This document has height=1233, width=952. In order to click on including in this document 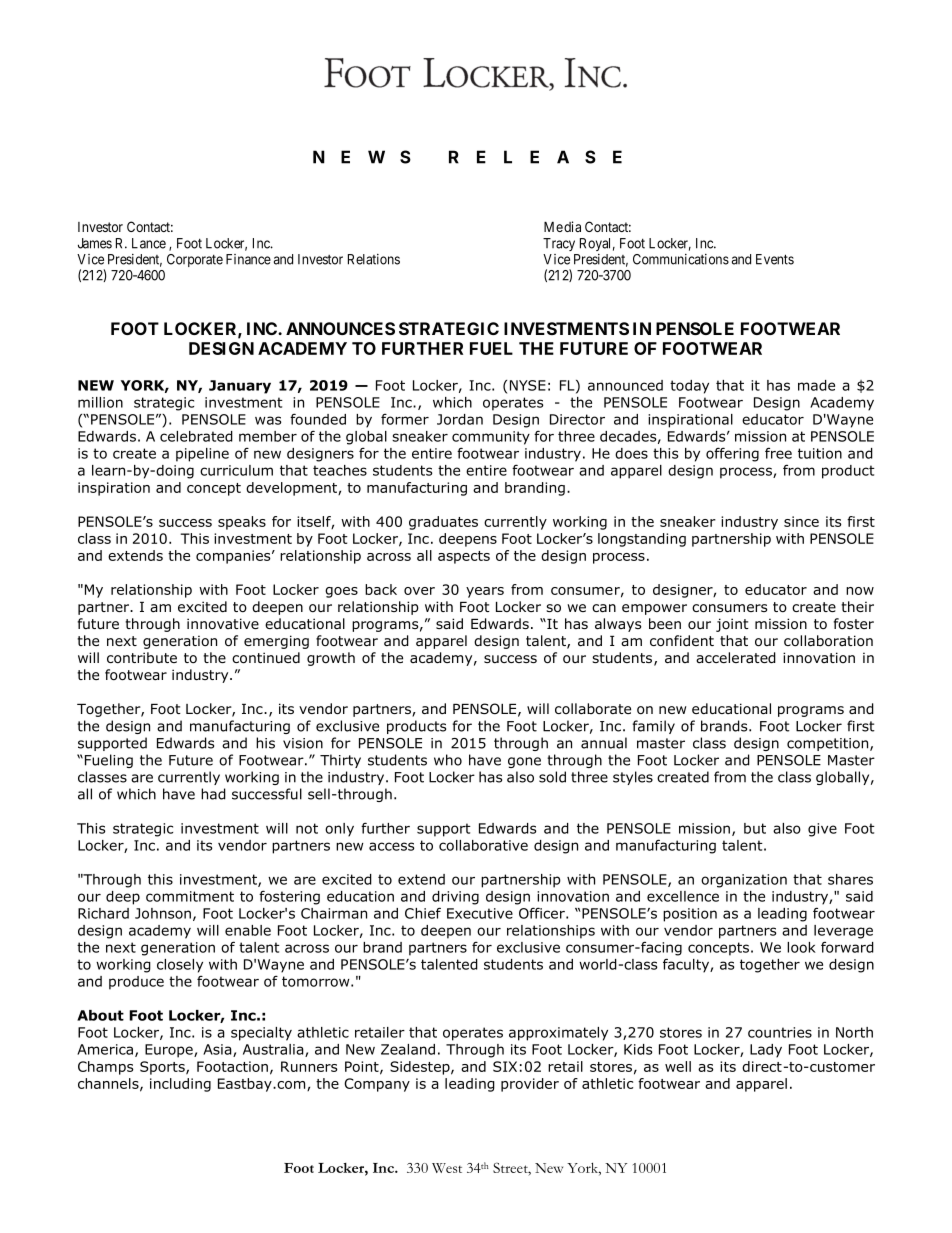, I will do `click(180, 1085)`.
